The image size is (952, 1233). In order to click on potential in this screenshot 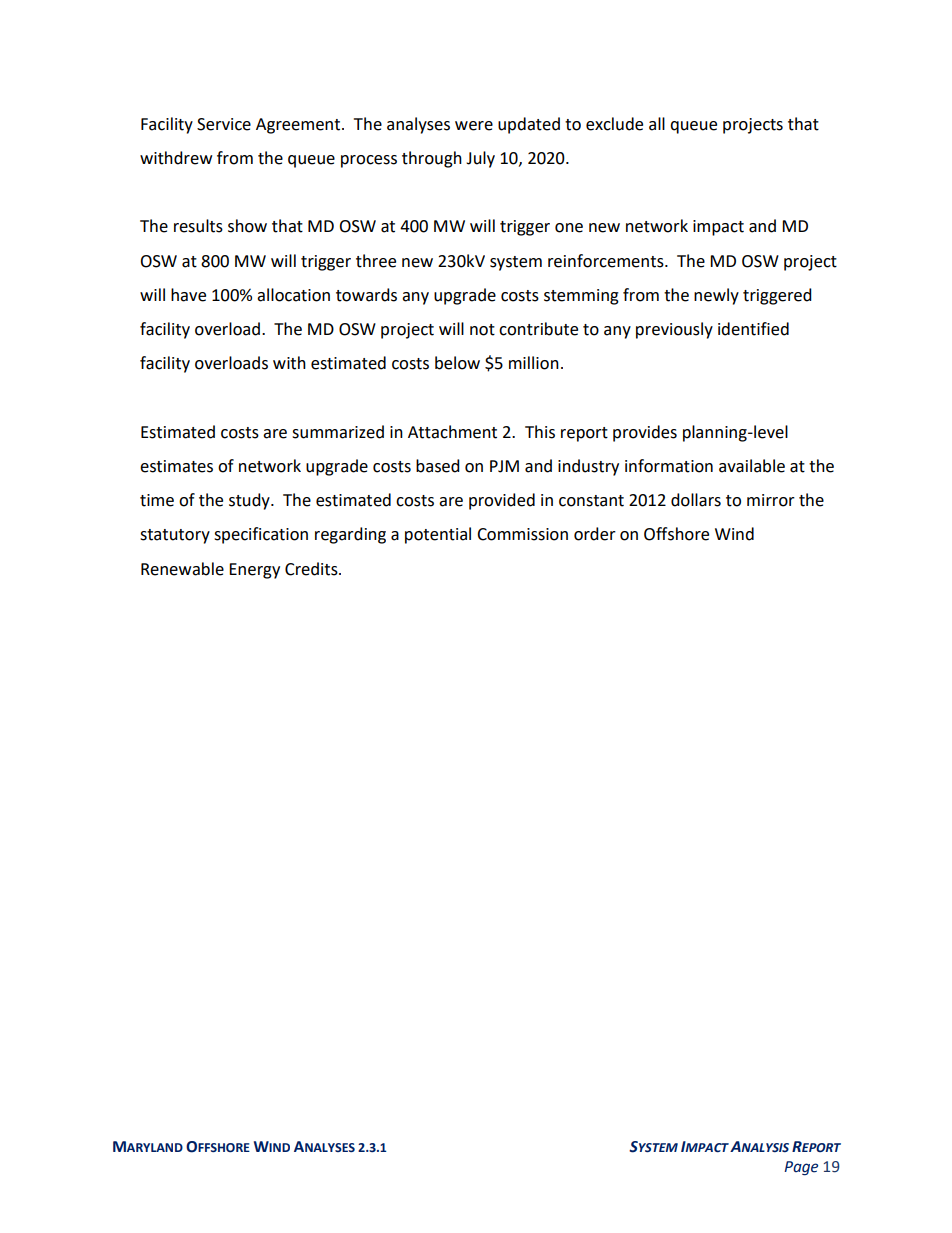, I will do `click(438, 535)`.
